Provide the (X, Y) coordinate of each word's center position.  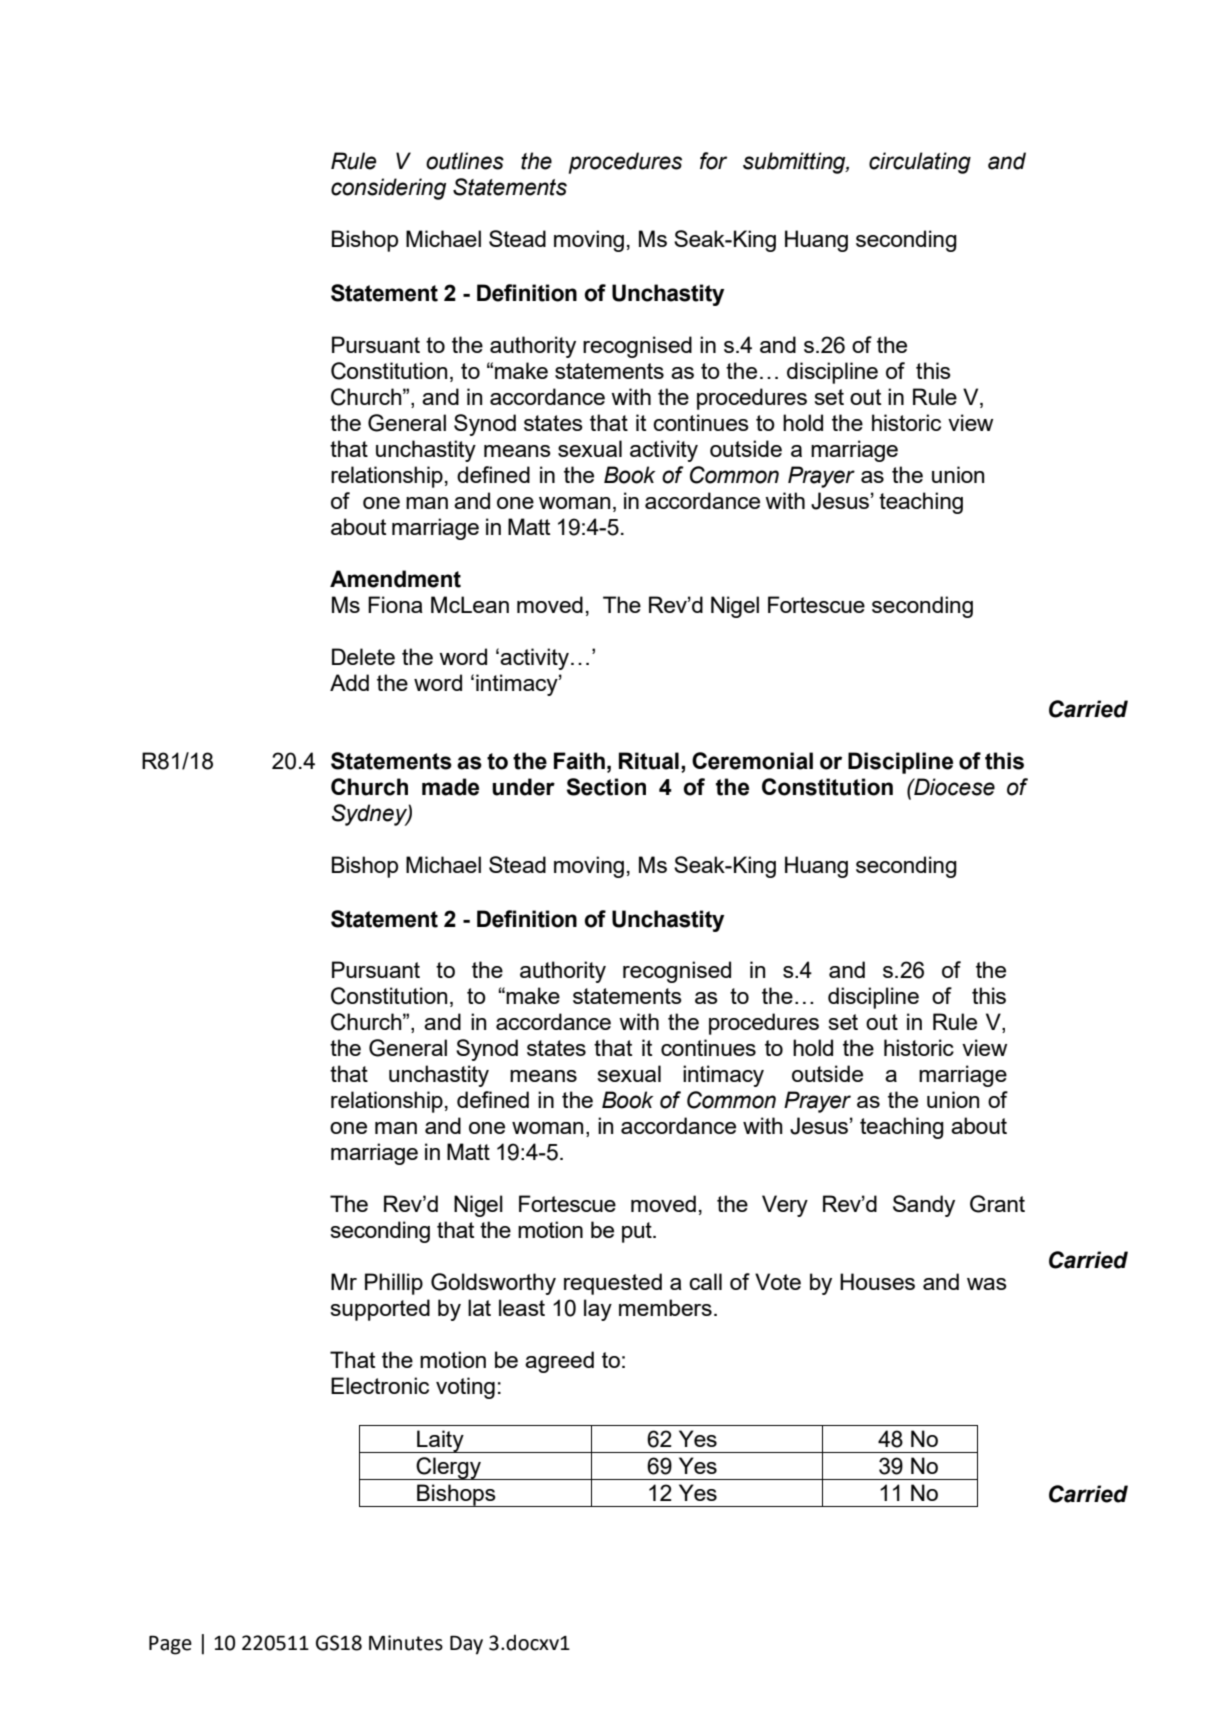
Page (170, 1645)
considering (388, 189)
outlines (465, 161)
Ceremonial (752, 761)
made (450, 787)
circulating (920, 163)
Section (606, 787)
